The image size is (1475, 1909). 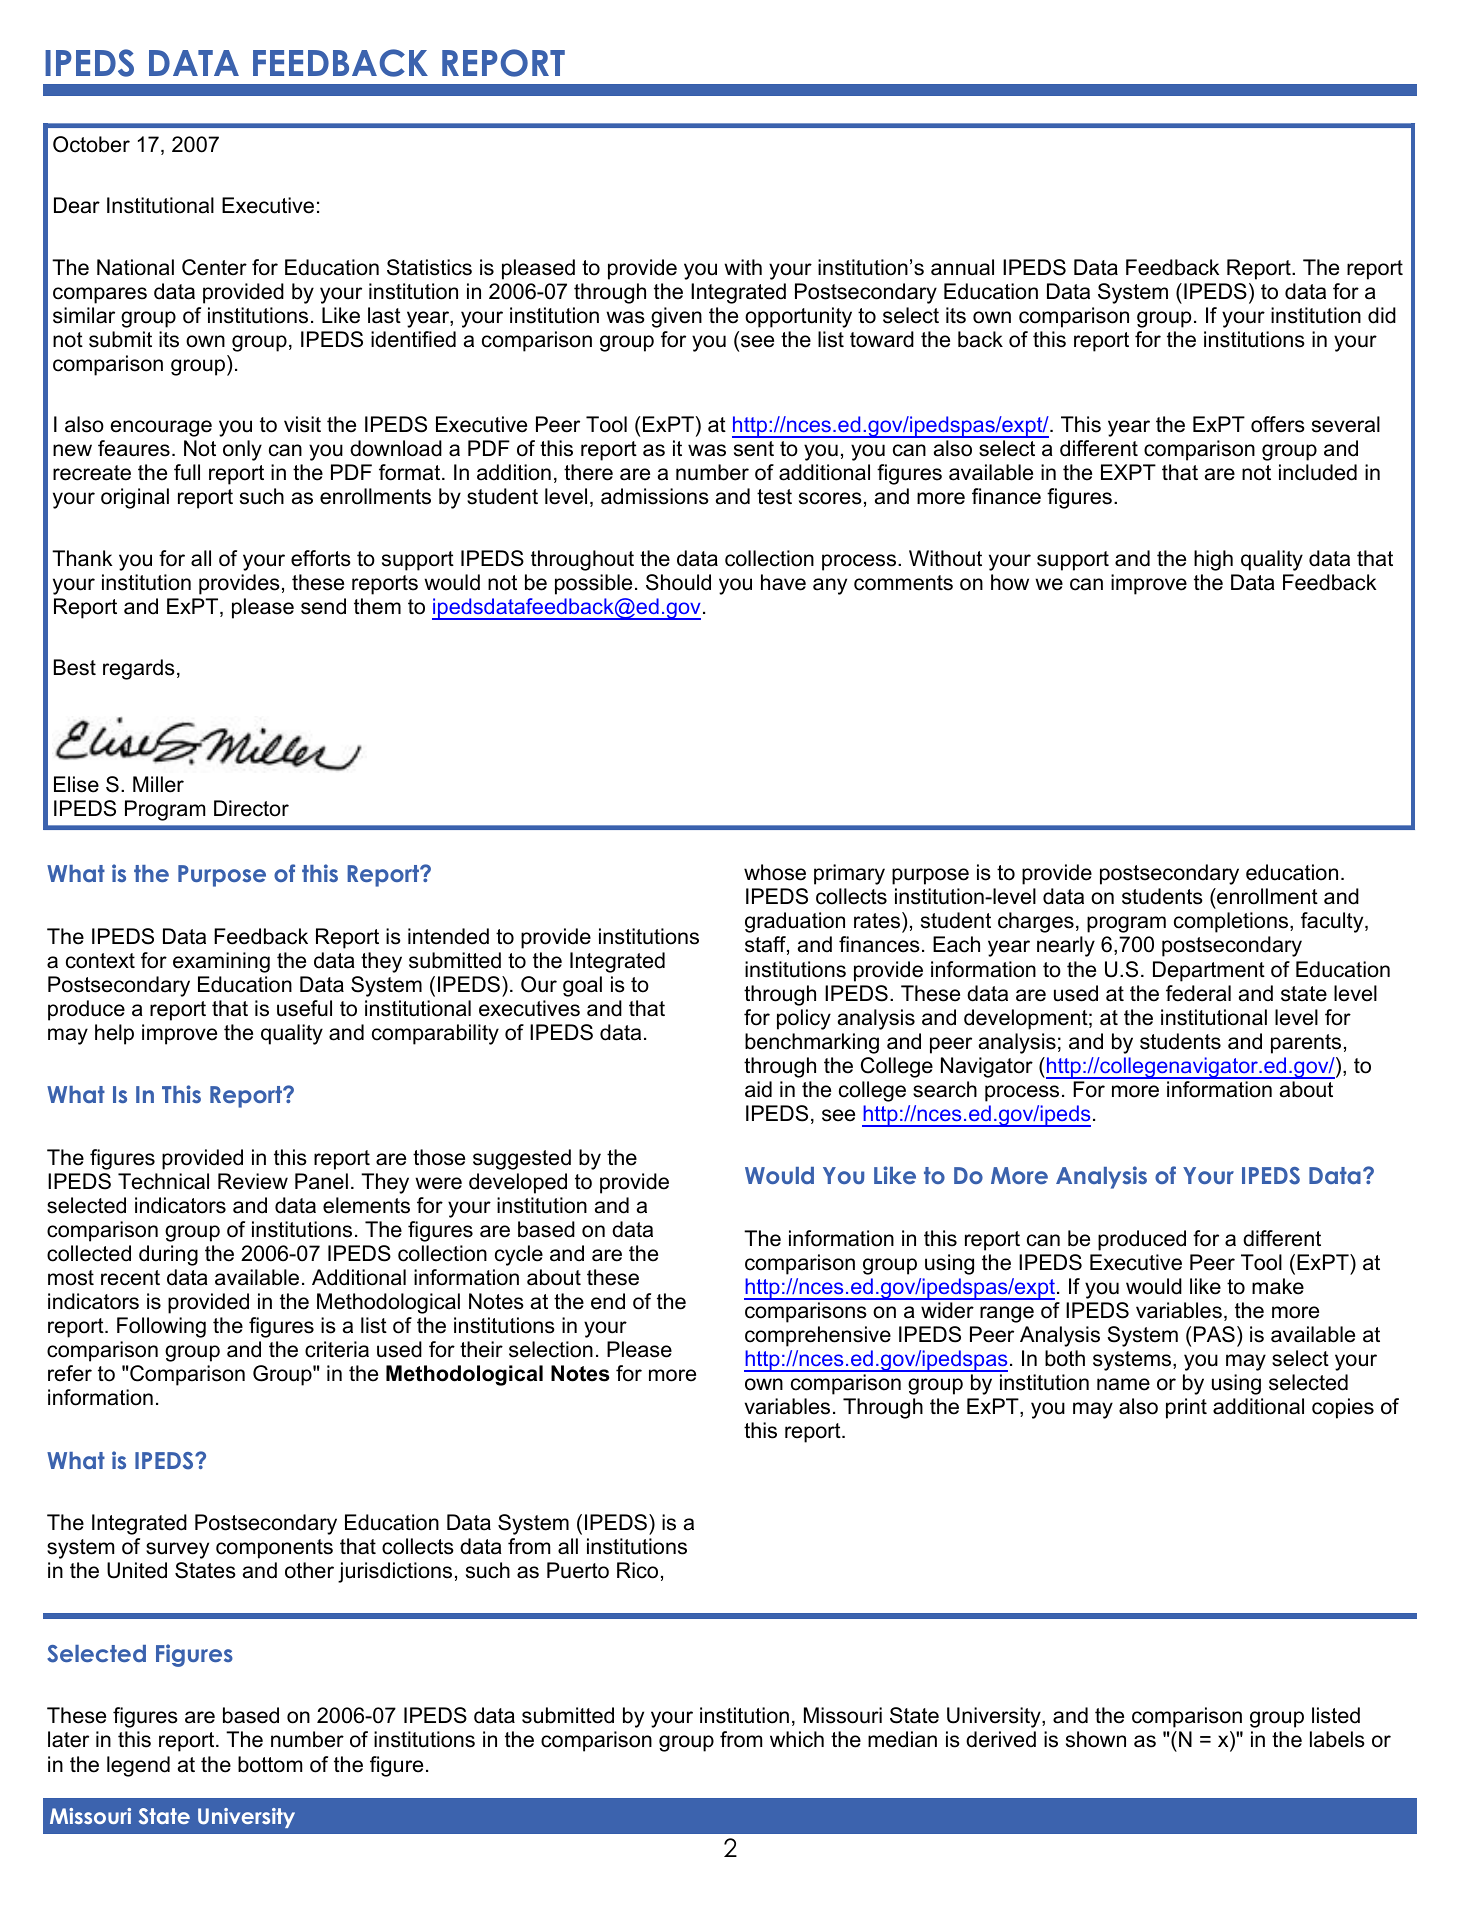 What do you see at coordinates (253, 1181) in the screenshot?
I see `Review` at bounding box center [253, 1181].
